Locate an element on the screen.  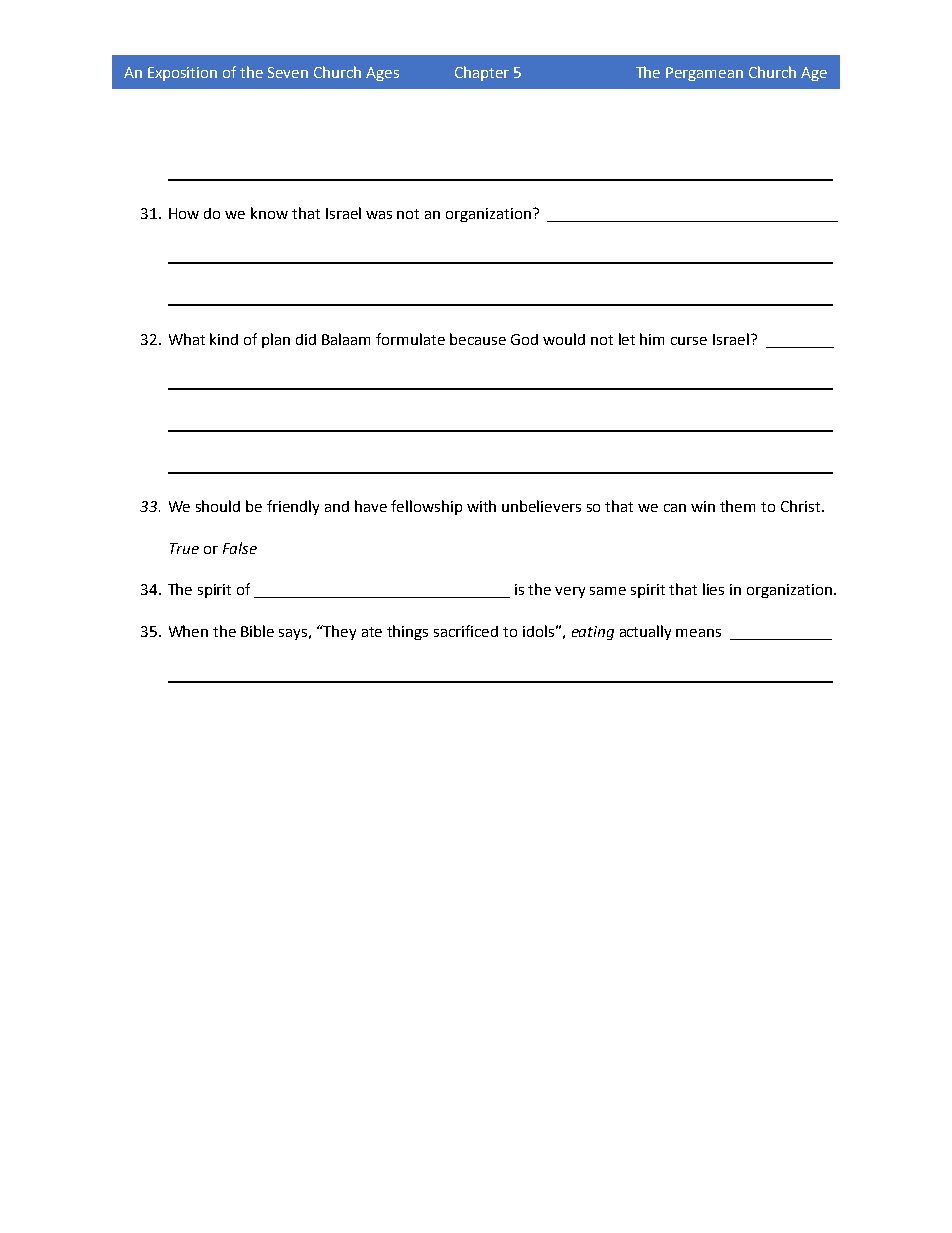
curse is located at coordinates (689, 341).
